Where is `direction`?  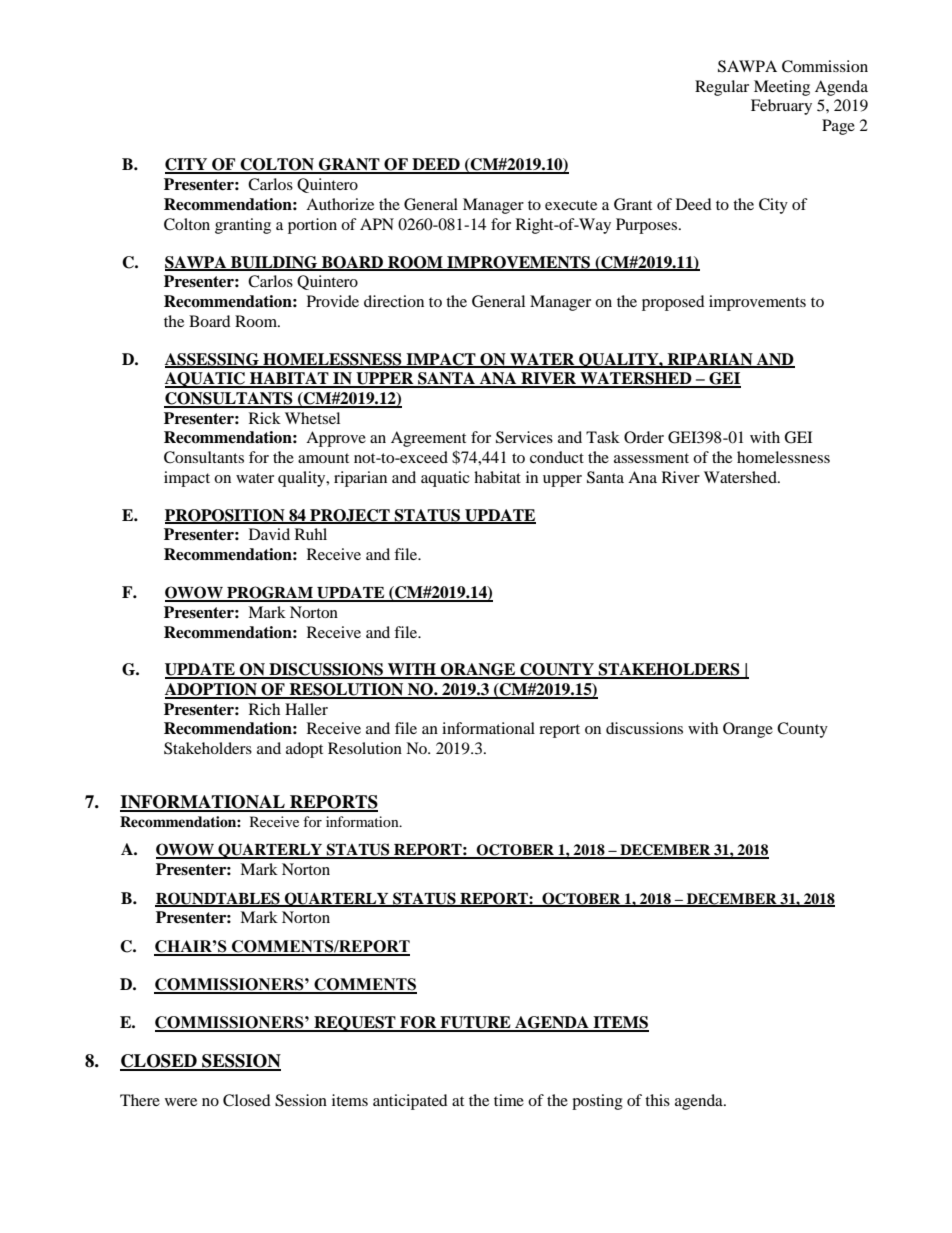 direction is located at coordinates (394, 301).
